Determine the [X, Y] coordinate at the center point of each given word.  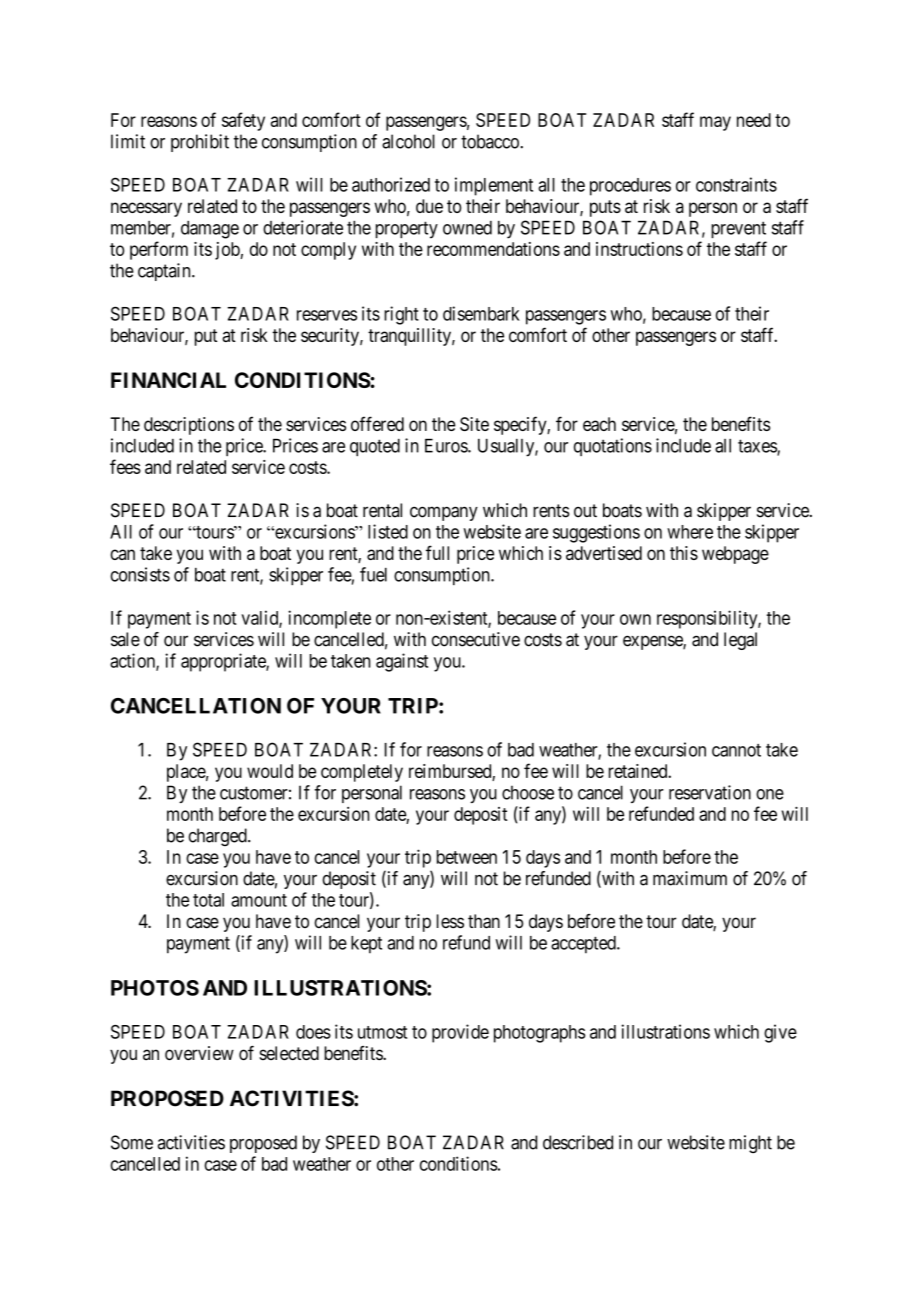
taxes [758, 447]
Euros [447, 445]
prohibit [200, 143]
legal [740, 641]
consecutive [476, 639]
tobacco [491, 141]
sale [125, 639]
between [467, 857]
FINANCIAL [168, 380]
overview [199, 1053]
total [208, 900]
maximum [690, 878]
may [715, 123]
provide [460, 1033]
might [750, 1144]
